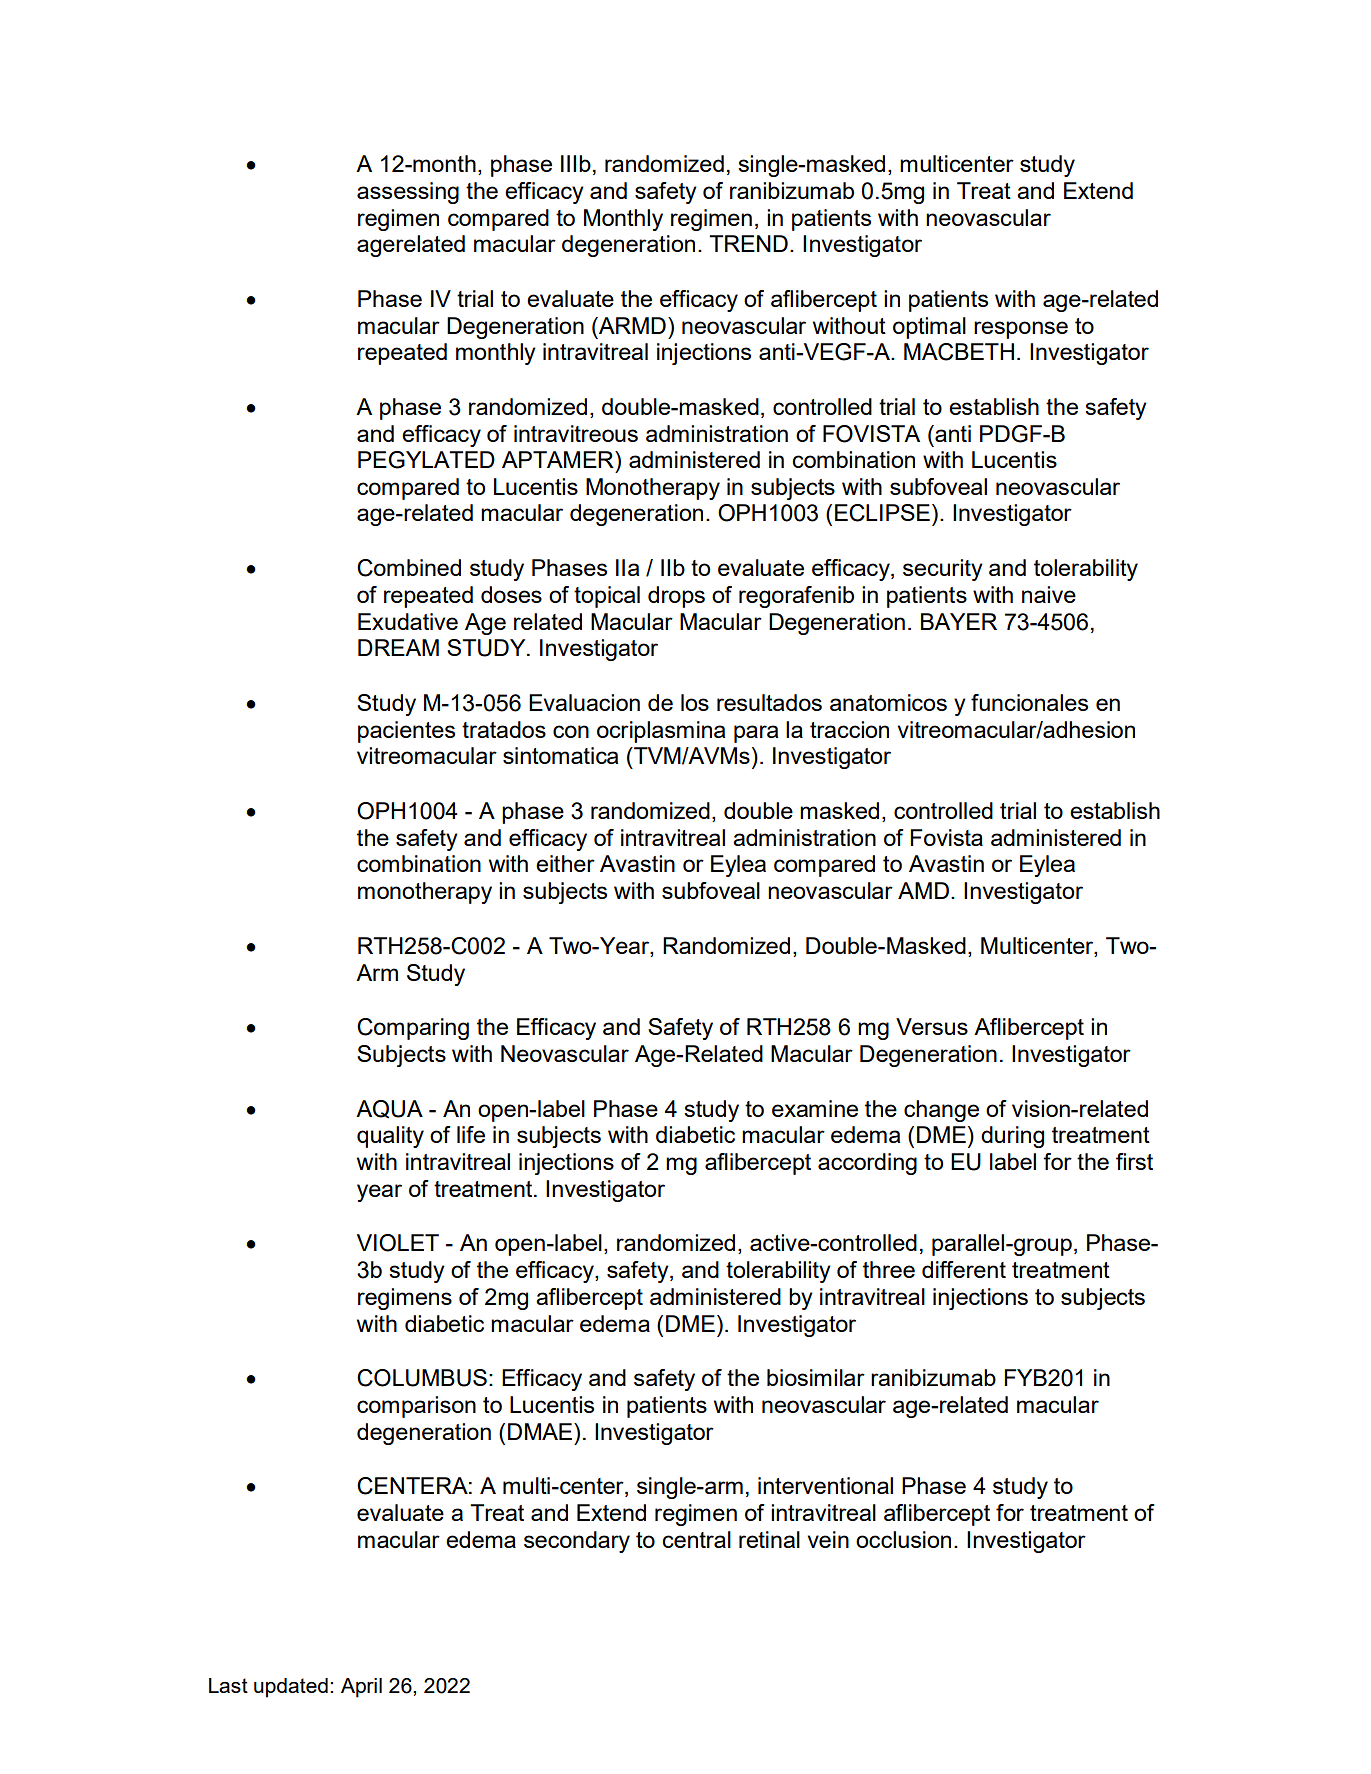 Image resolution: width=1371 pixels, height=1774 pixels. Describe the element at coordinates (398, 1243) in the screenshot. I see `VIOLET` at that location.
